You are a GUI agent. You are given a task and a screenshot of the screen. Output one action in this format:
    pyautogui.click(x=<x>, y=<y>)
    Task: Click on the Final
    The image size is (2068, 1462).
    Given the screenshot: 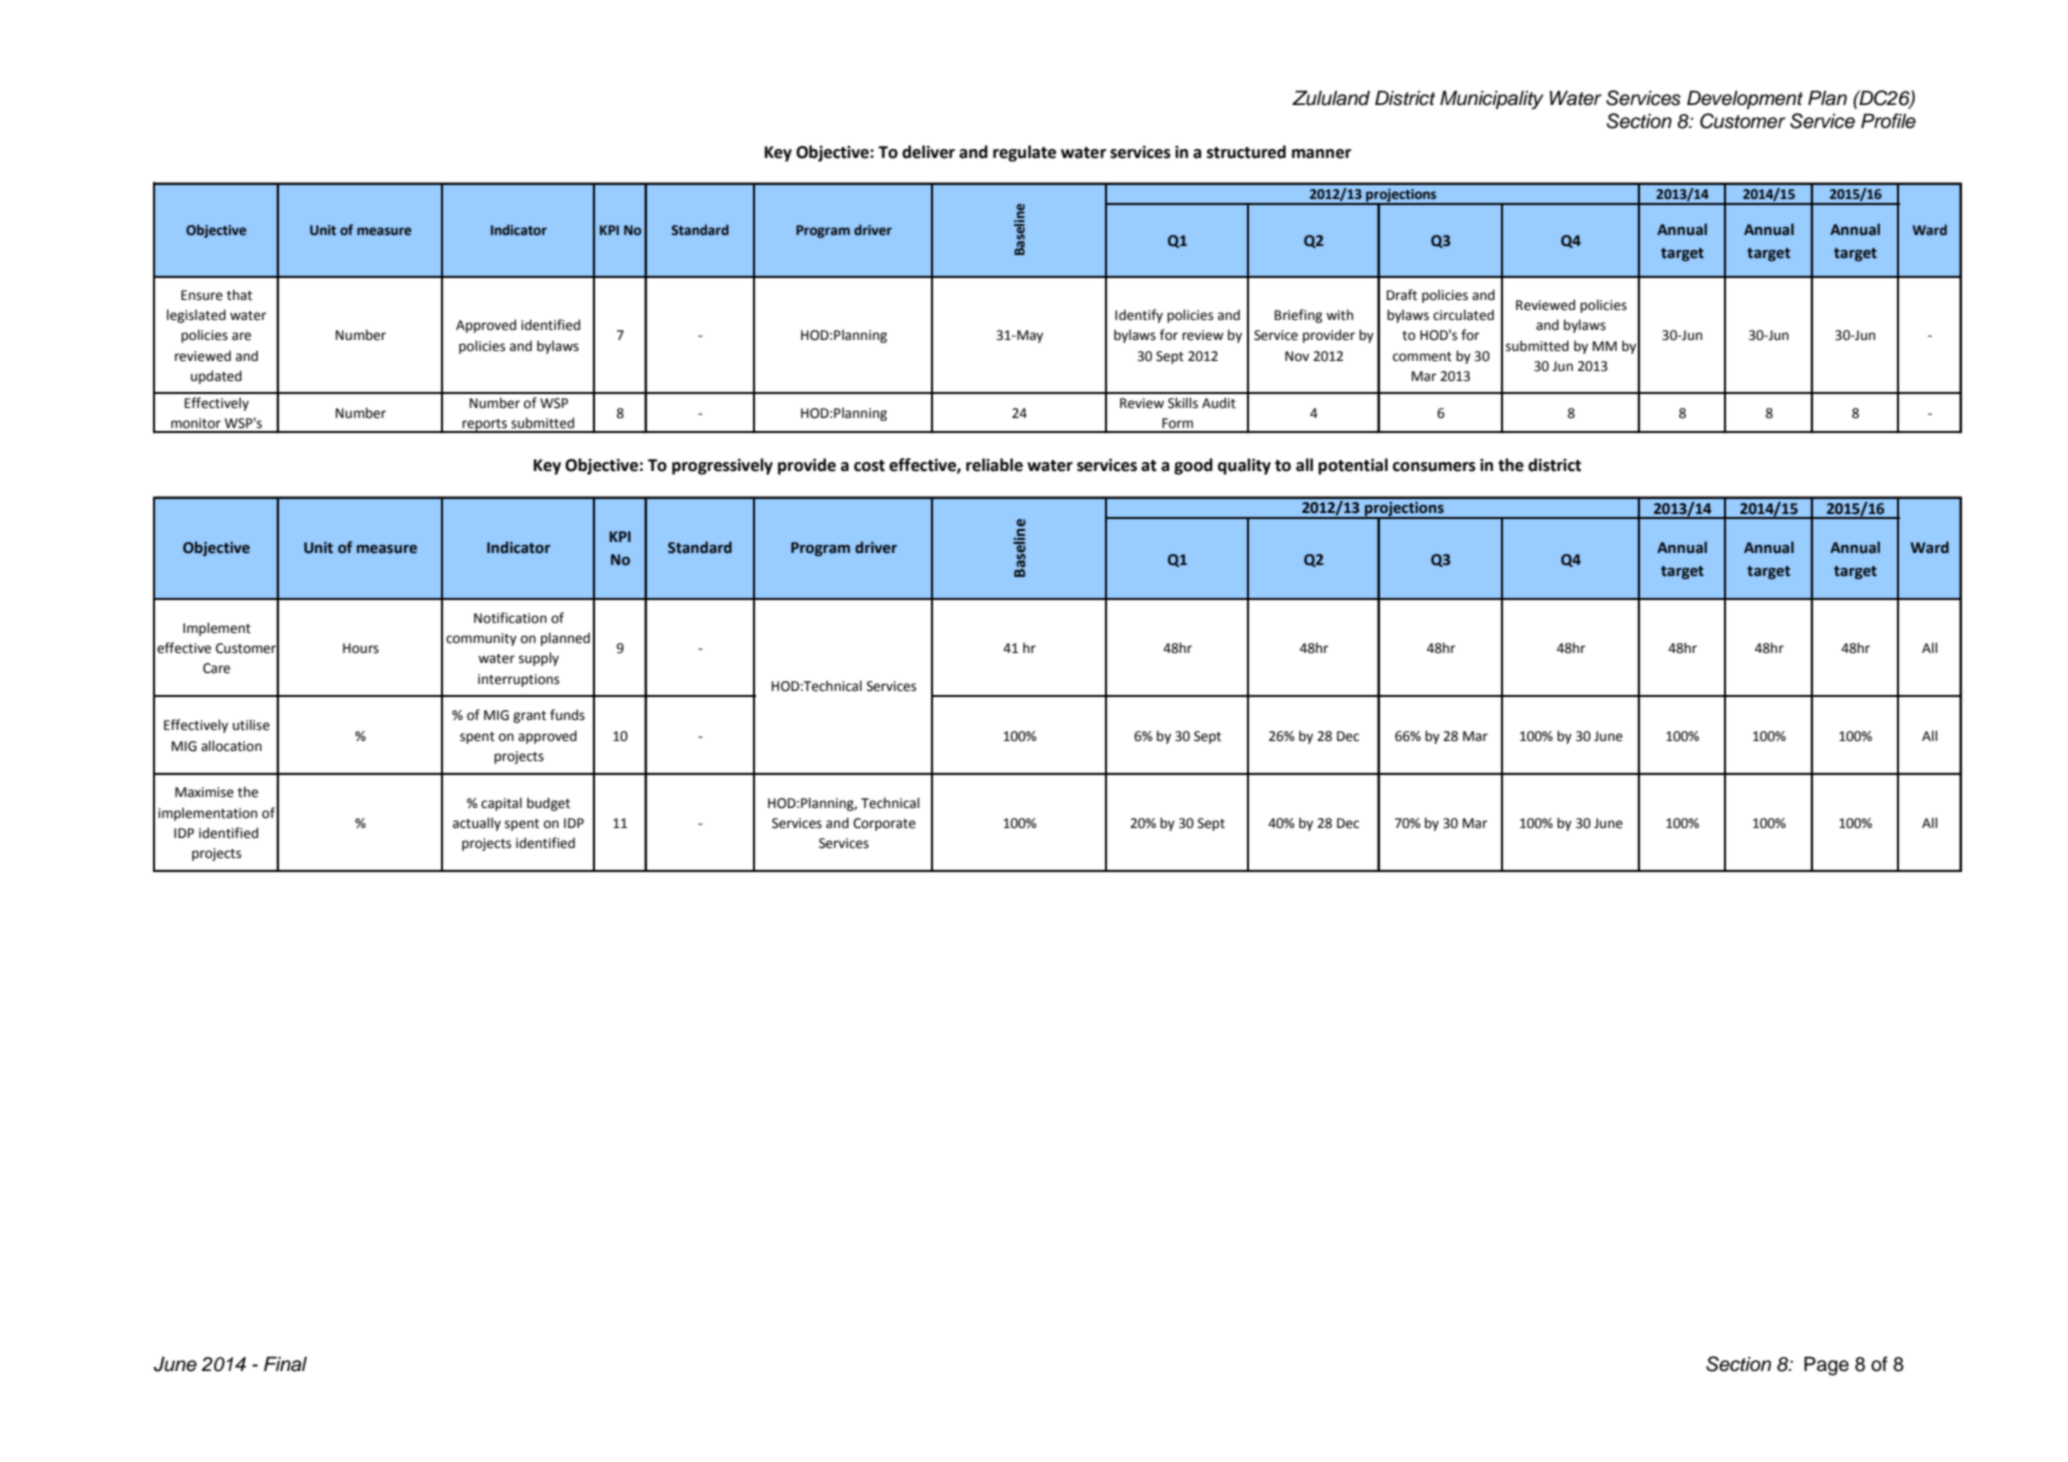 What is the action you would take?
    pyautogui.click(x=285, y=1364)
